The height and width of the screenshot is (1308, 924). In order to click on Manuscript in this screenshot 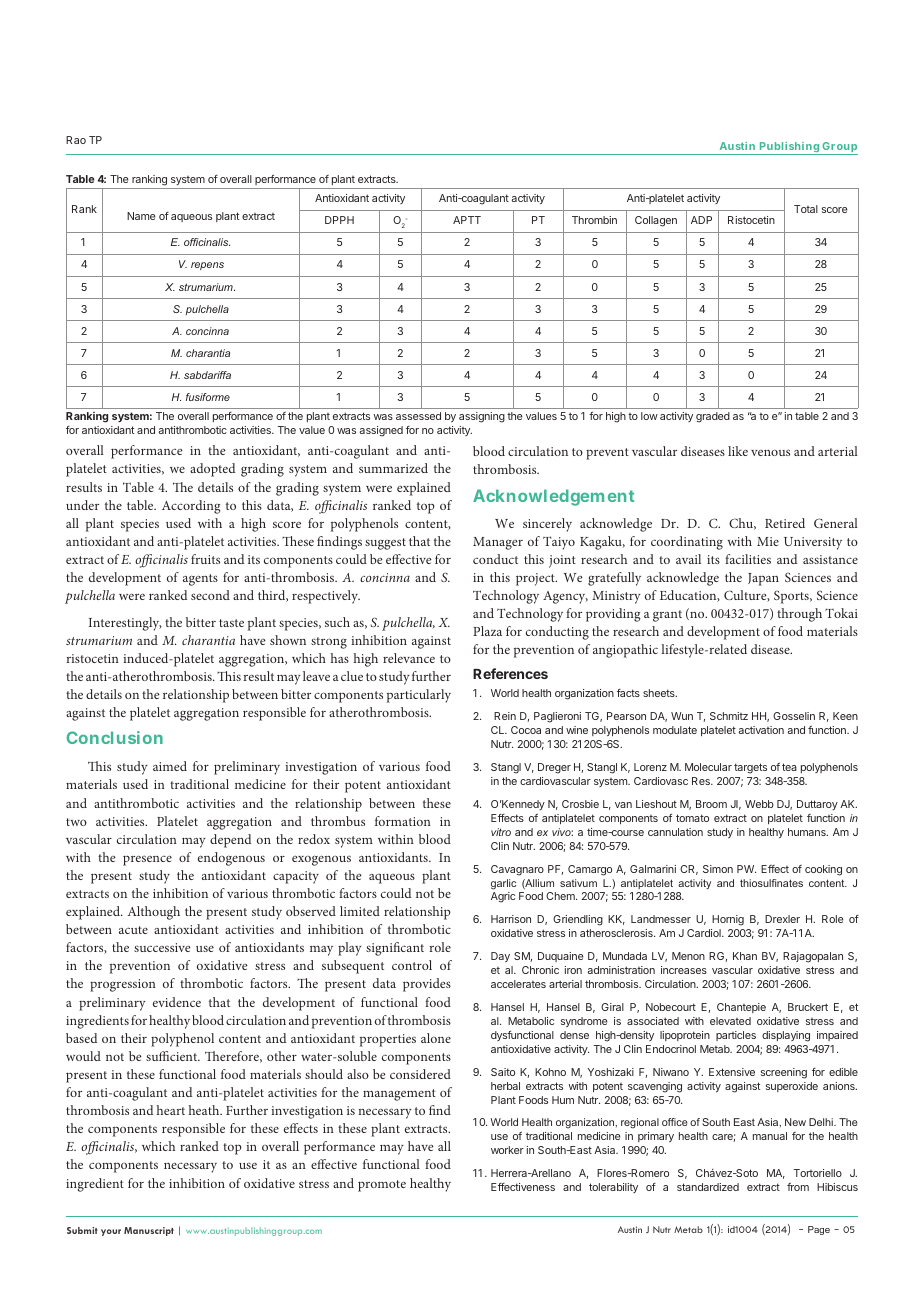, I will do `click(149, 1231)`.
